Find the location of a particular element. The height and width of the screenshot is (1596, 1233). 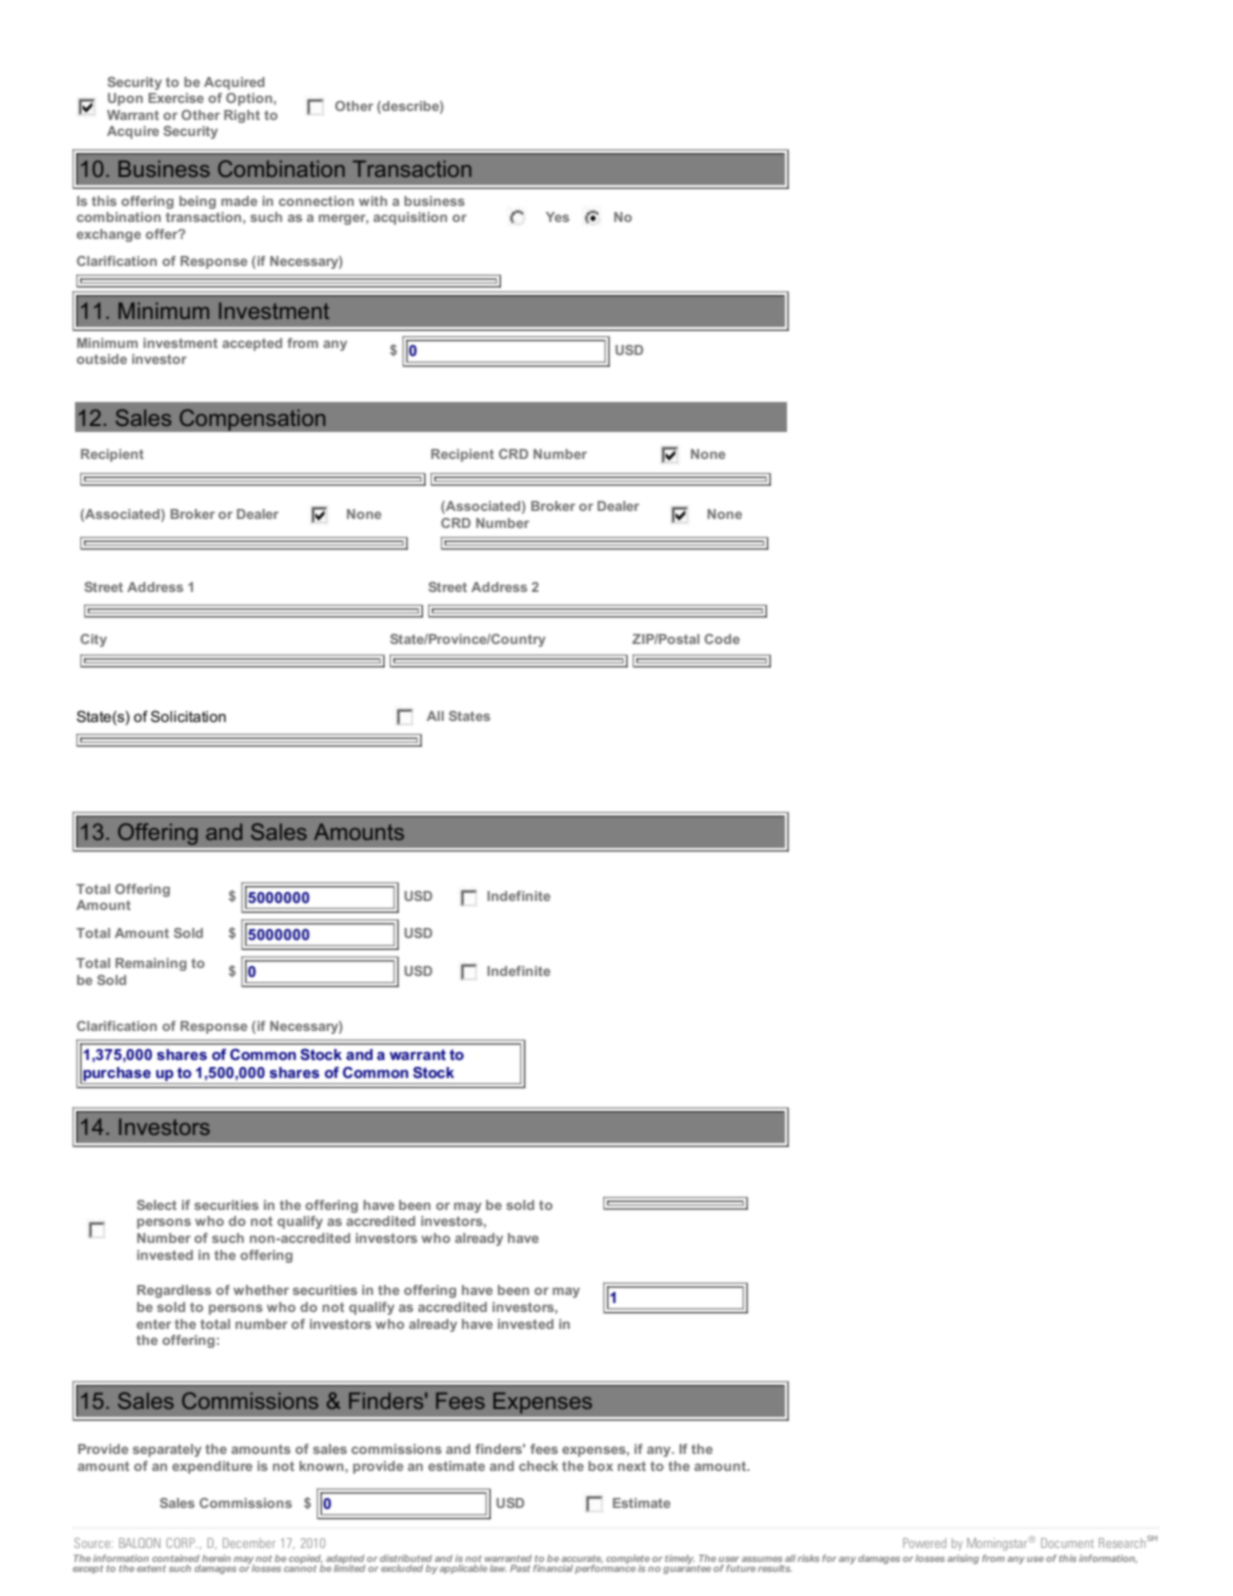

accurate is located at coordinates (582, 1560).
